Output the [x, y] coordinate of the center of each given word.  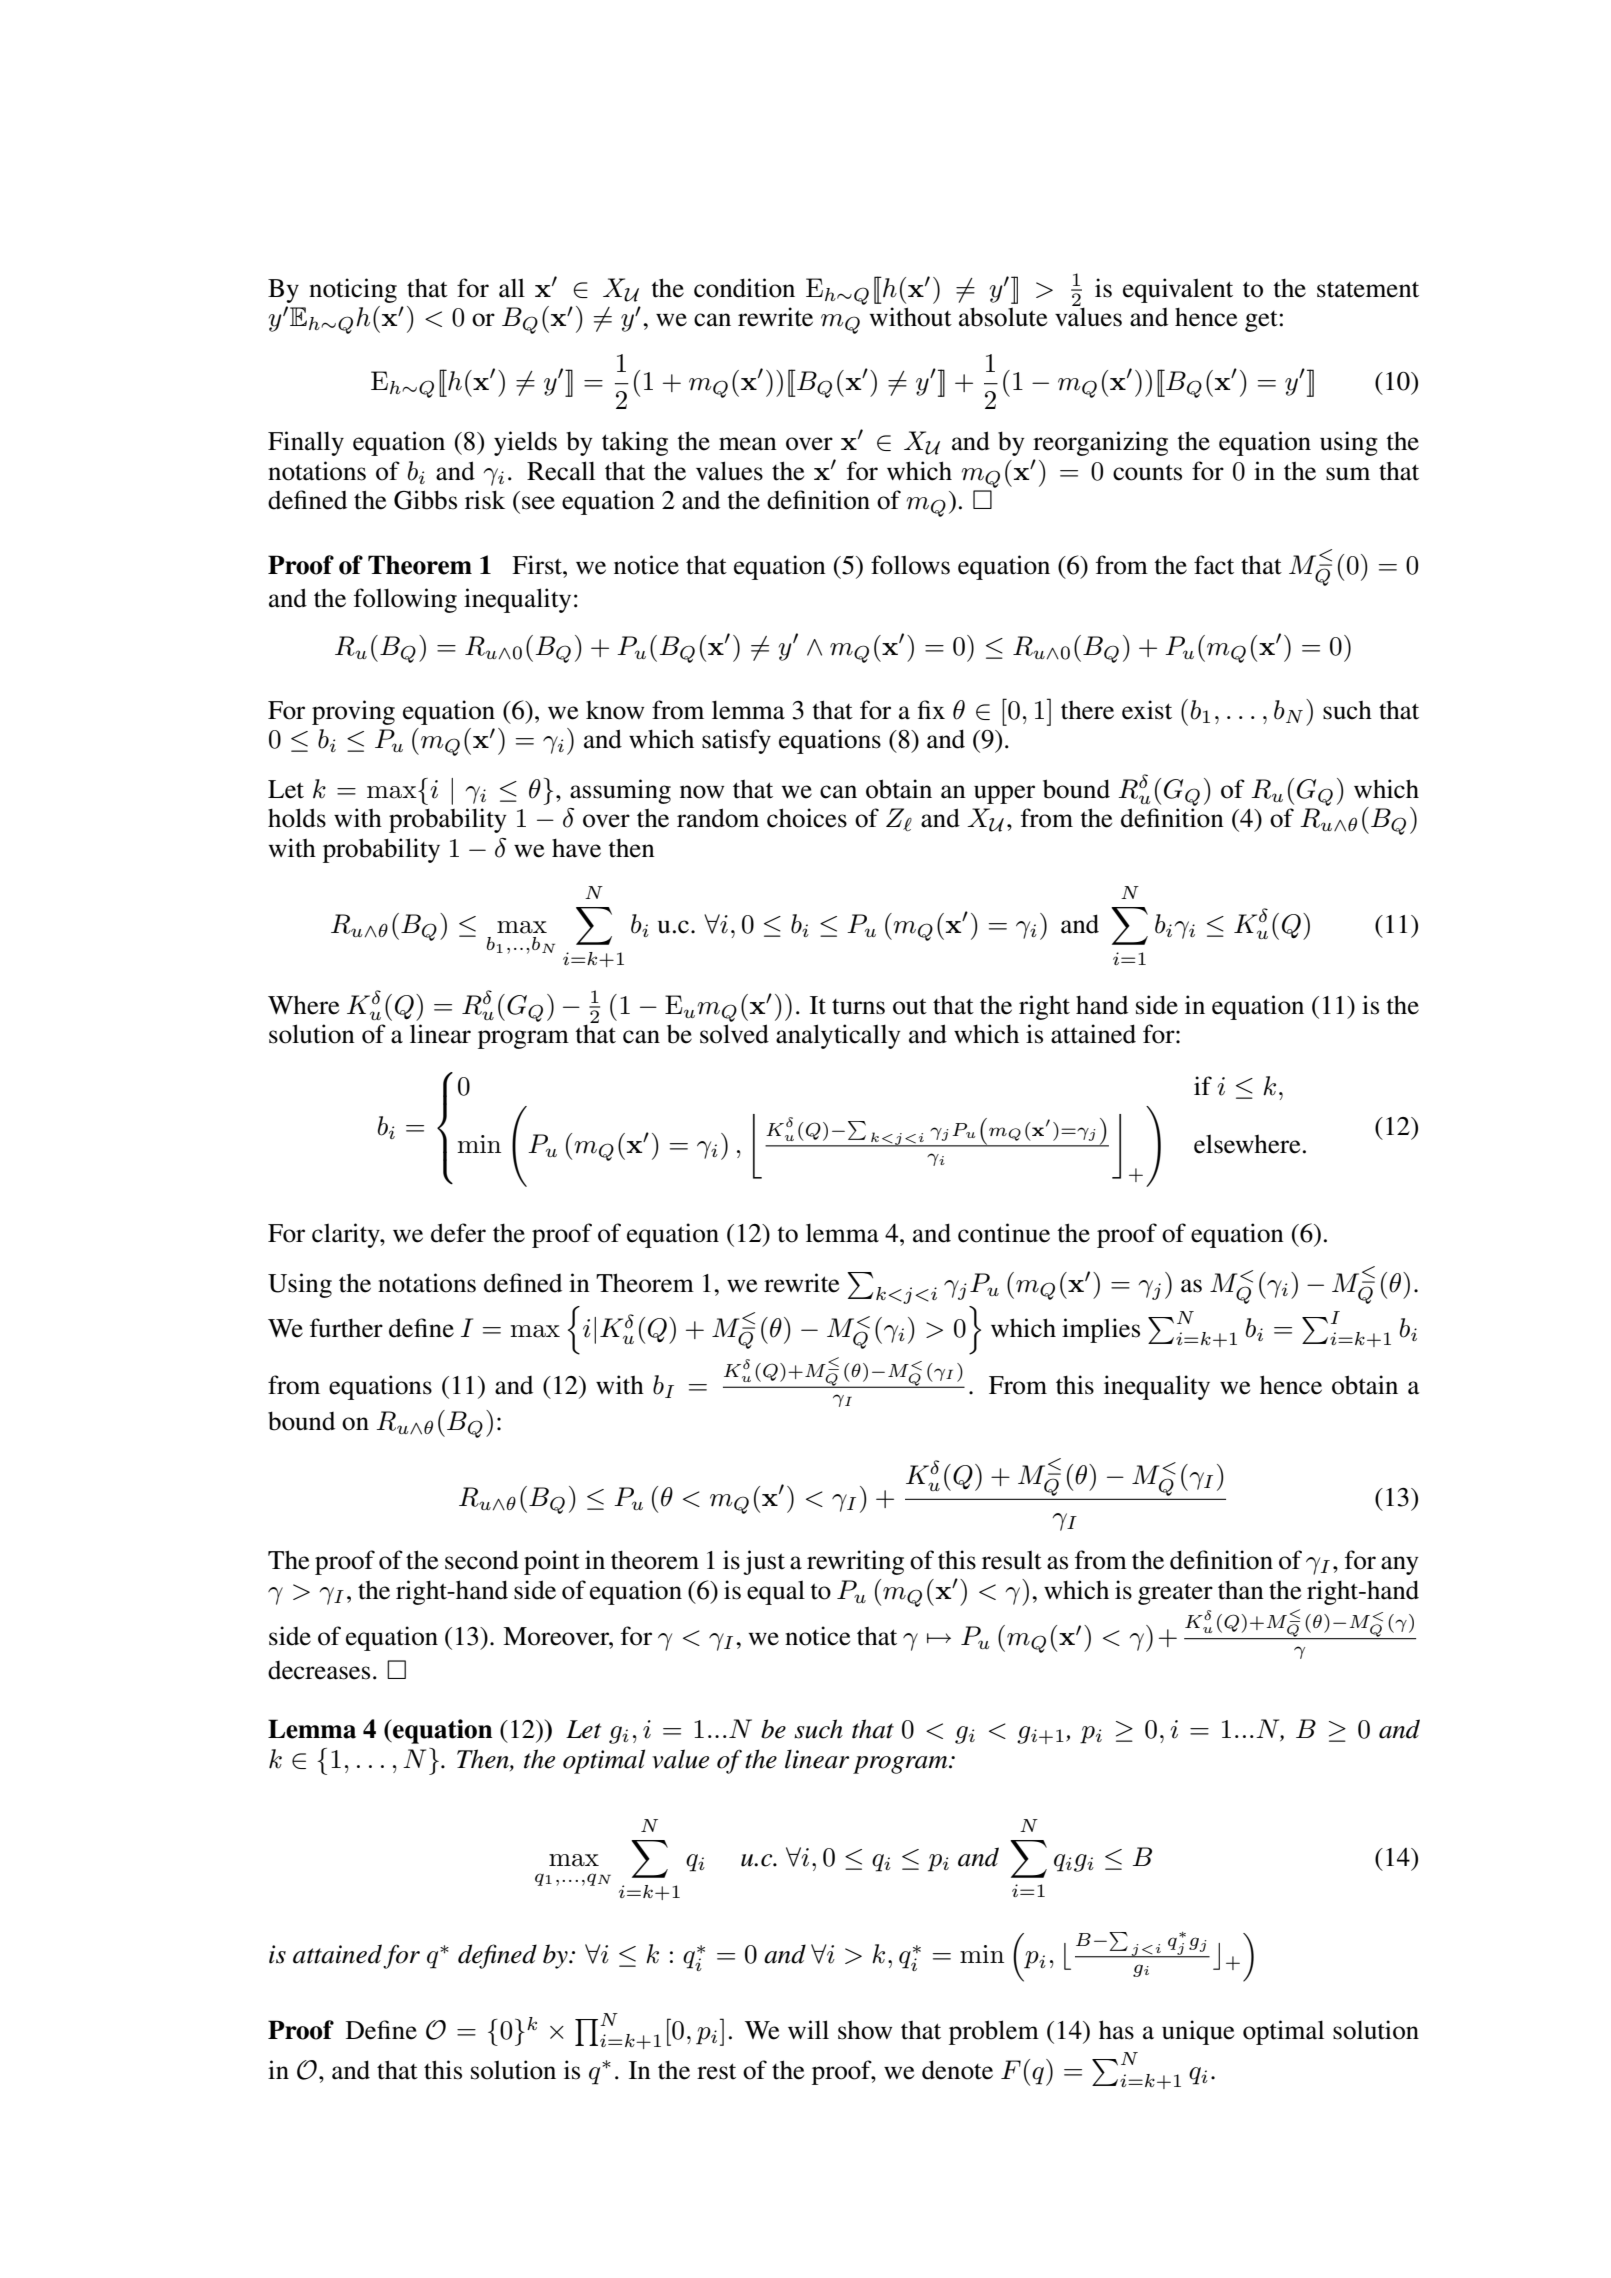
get [1261, 321]
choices [807, 818]
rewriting [855, 1562]
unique [1198, 2032]
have [576, 848]
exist [1147, 710]
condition [744, 288]
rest [716, 2071]
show [865, 2030]
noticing [353, 290]
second [482, 1560]
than [1241, 1590]
